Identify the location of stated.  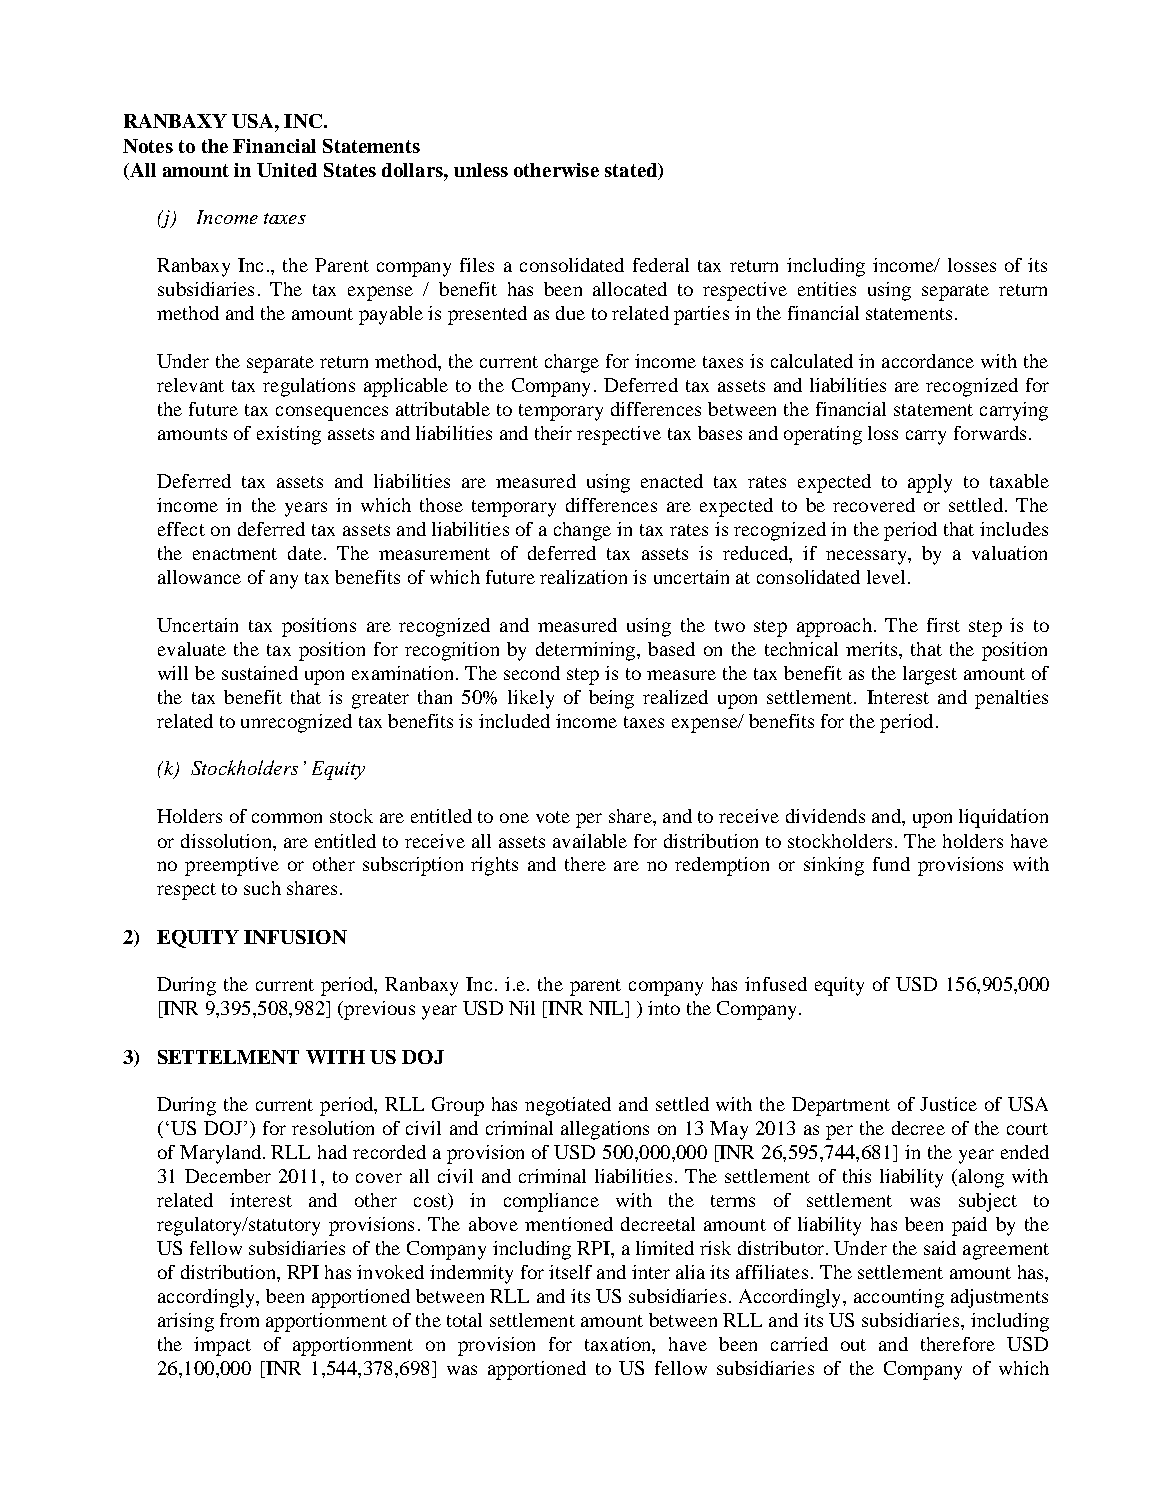
(632, 171).
